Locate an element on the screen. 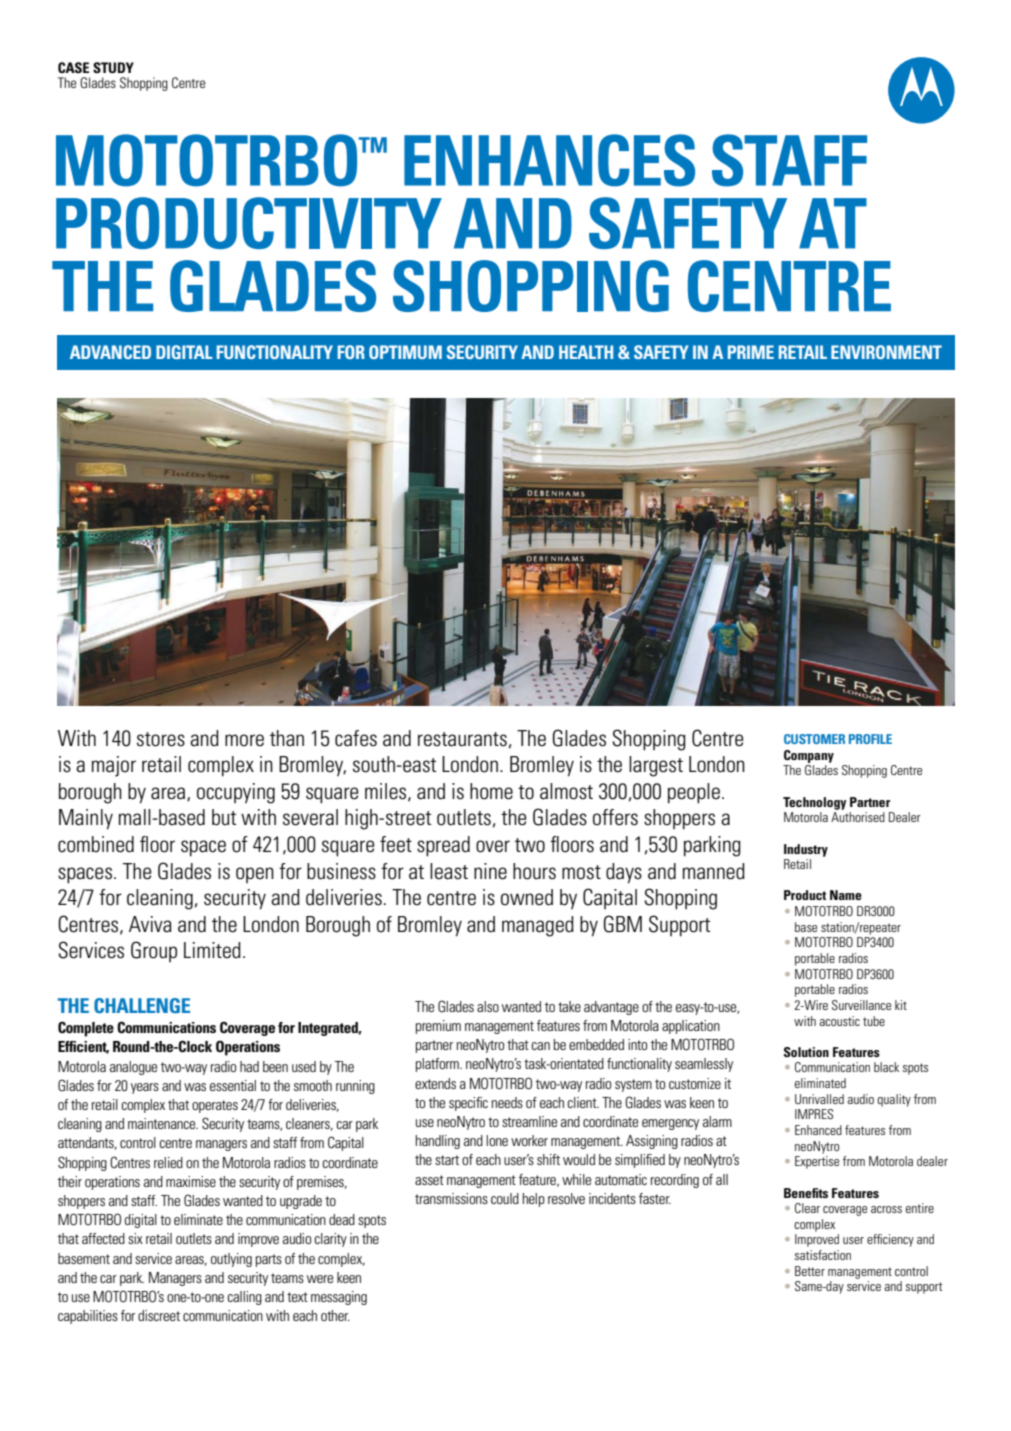  Aviva is located at coordinates (150, 924).
